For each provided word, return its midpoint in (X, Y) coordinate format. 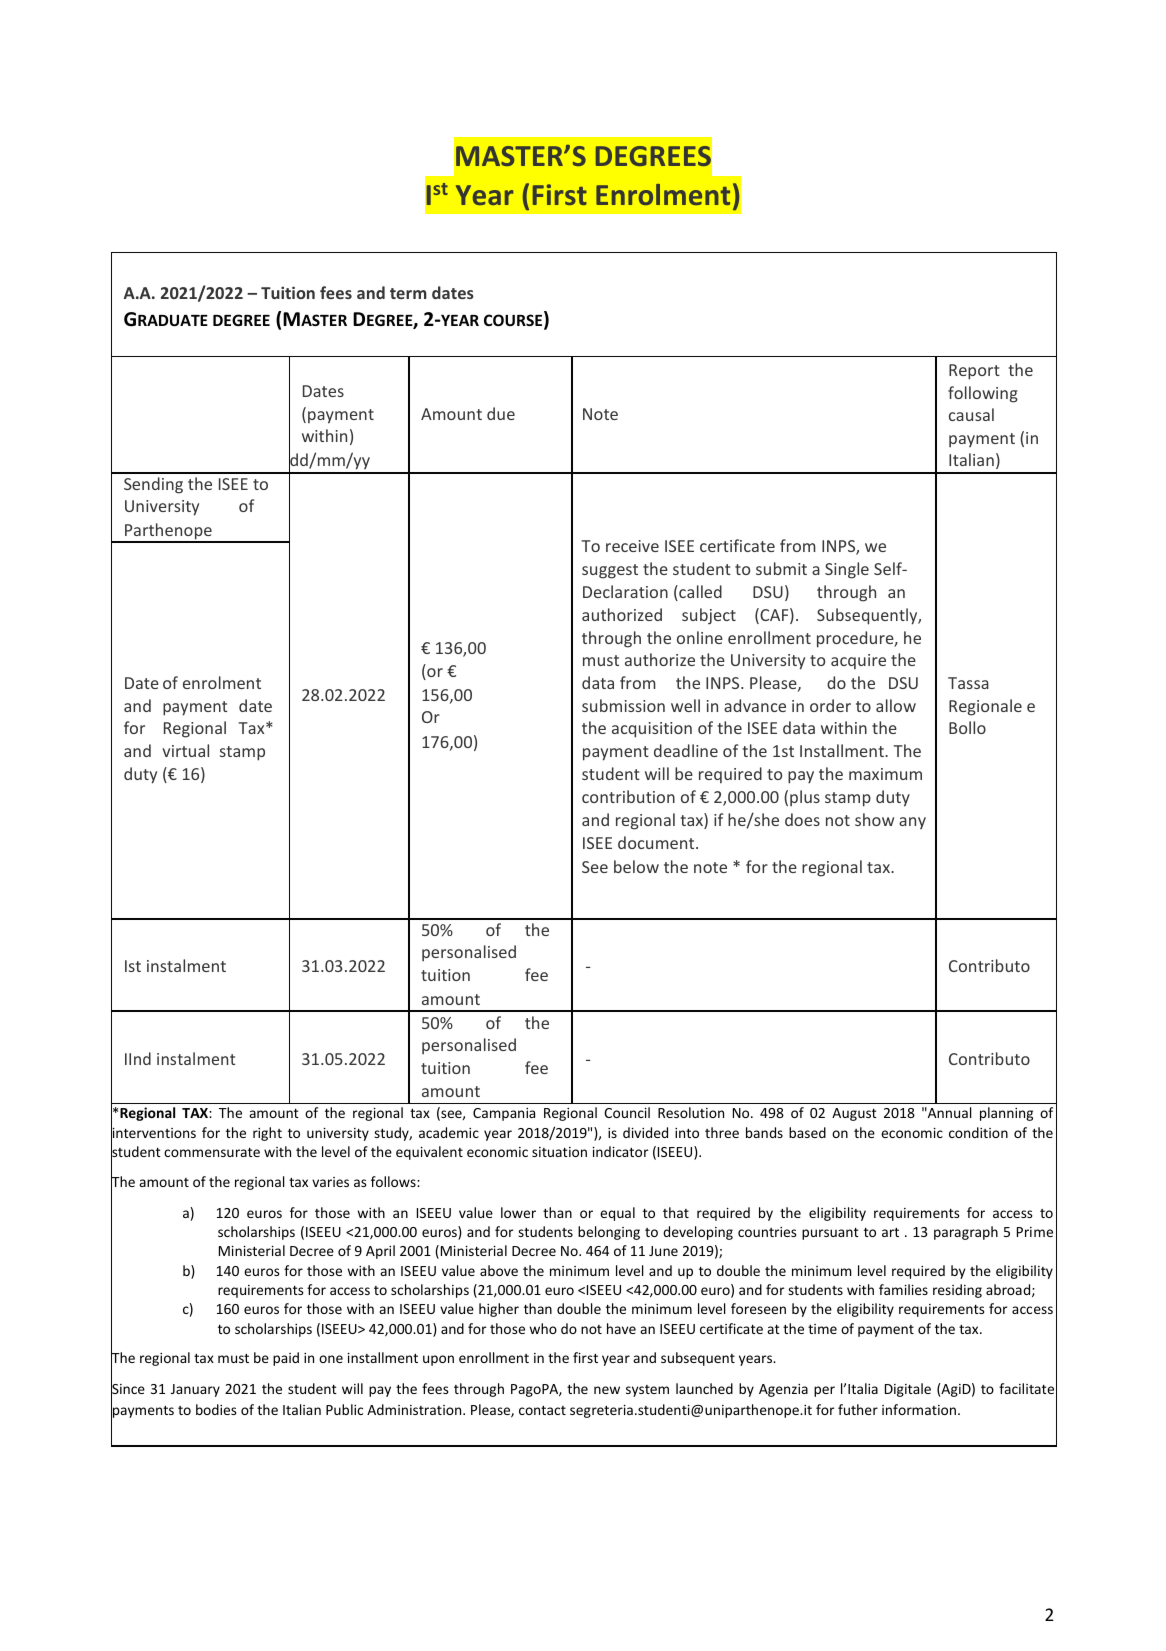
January (195, 1390)
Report (974, 372)
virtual (185, 750)
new (607, 1390)
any (912, 823)
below (636, 866)
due (501, 413)
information (919, 1409)
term (408, 293)
